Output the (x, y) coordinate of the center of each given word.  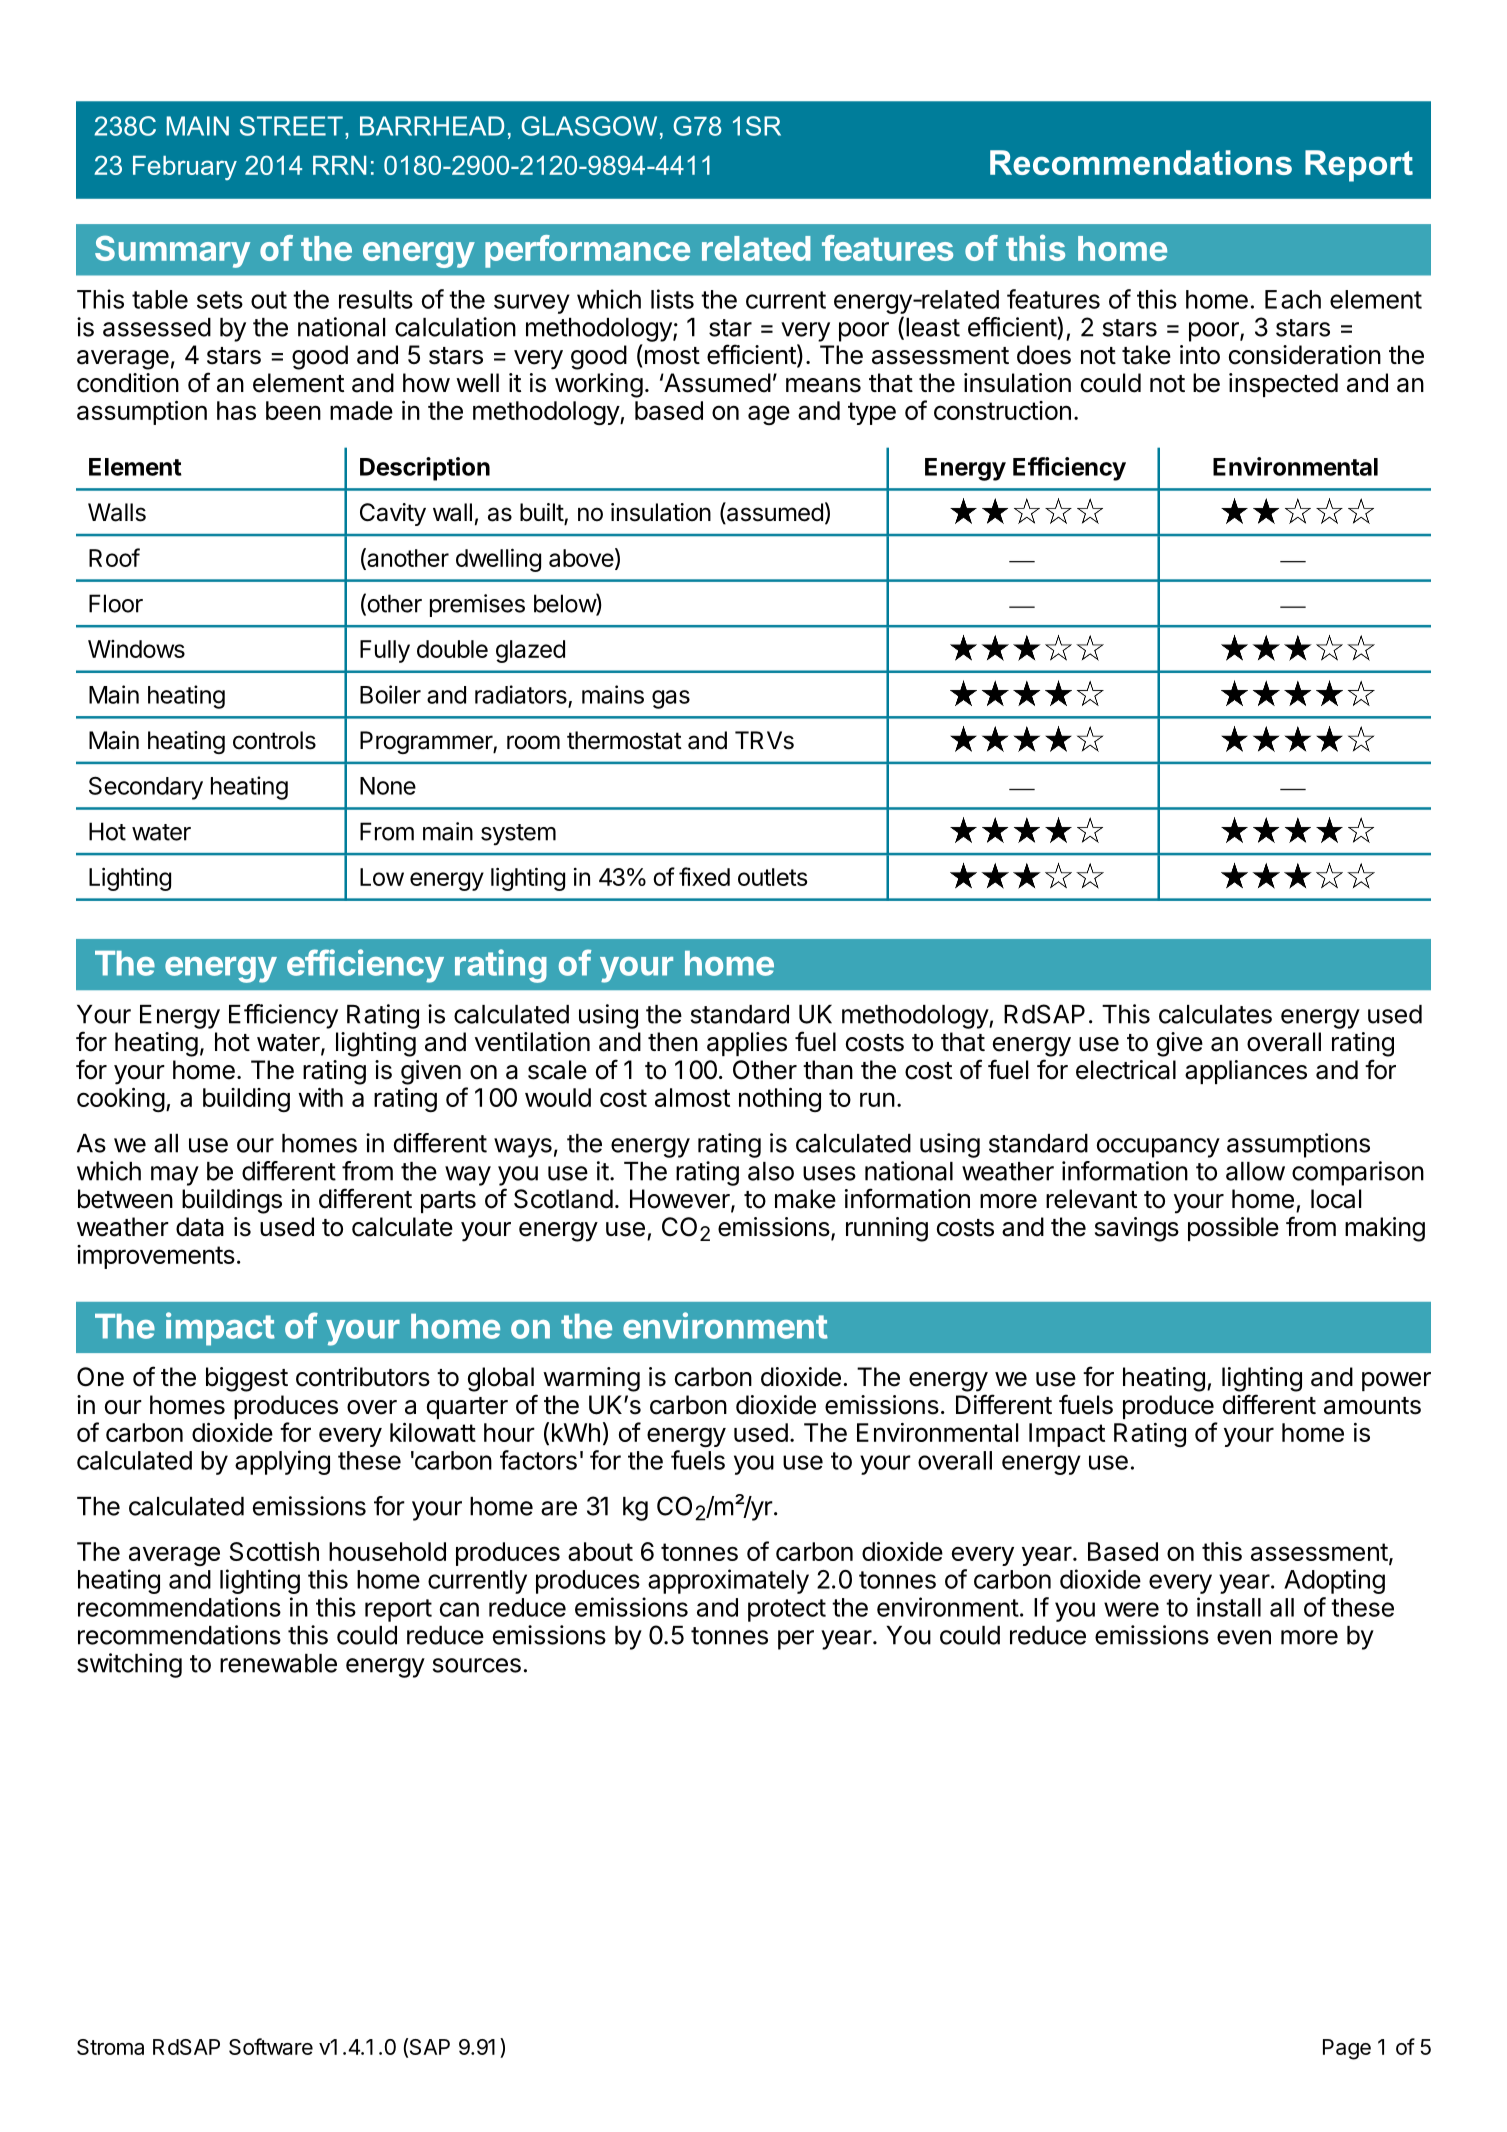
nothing (780, 1100)
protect (787, 1610)
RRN (339, 165)
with (320, 1097)
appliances (1246, 1072)
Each (1293, 299)
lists (672, 299)
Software (271, 2046)
